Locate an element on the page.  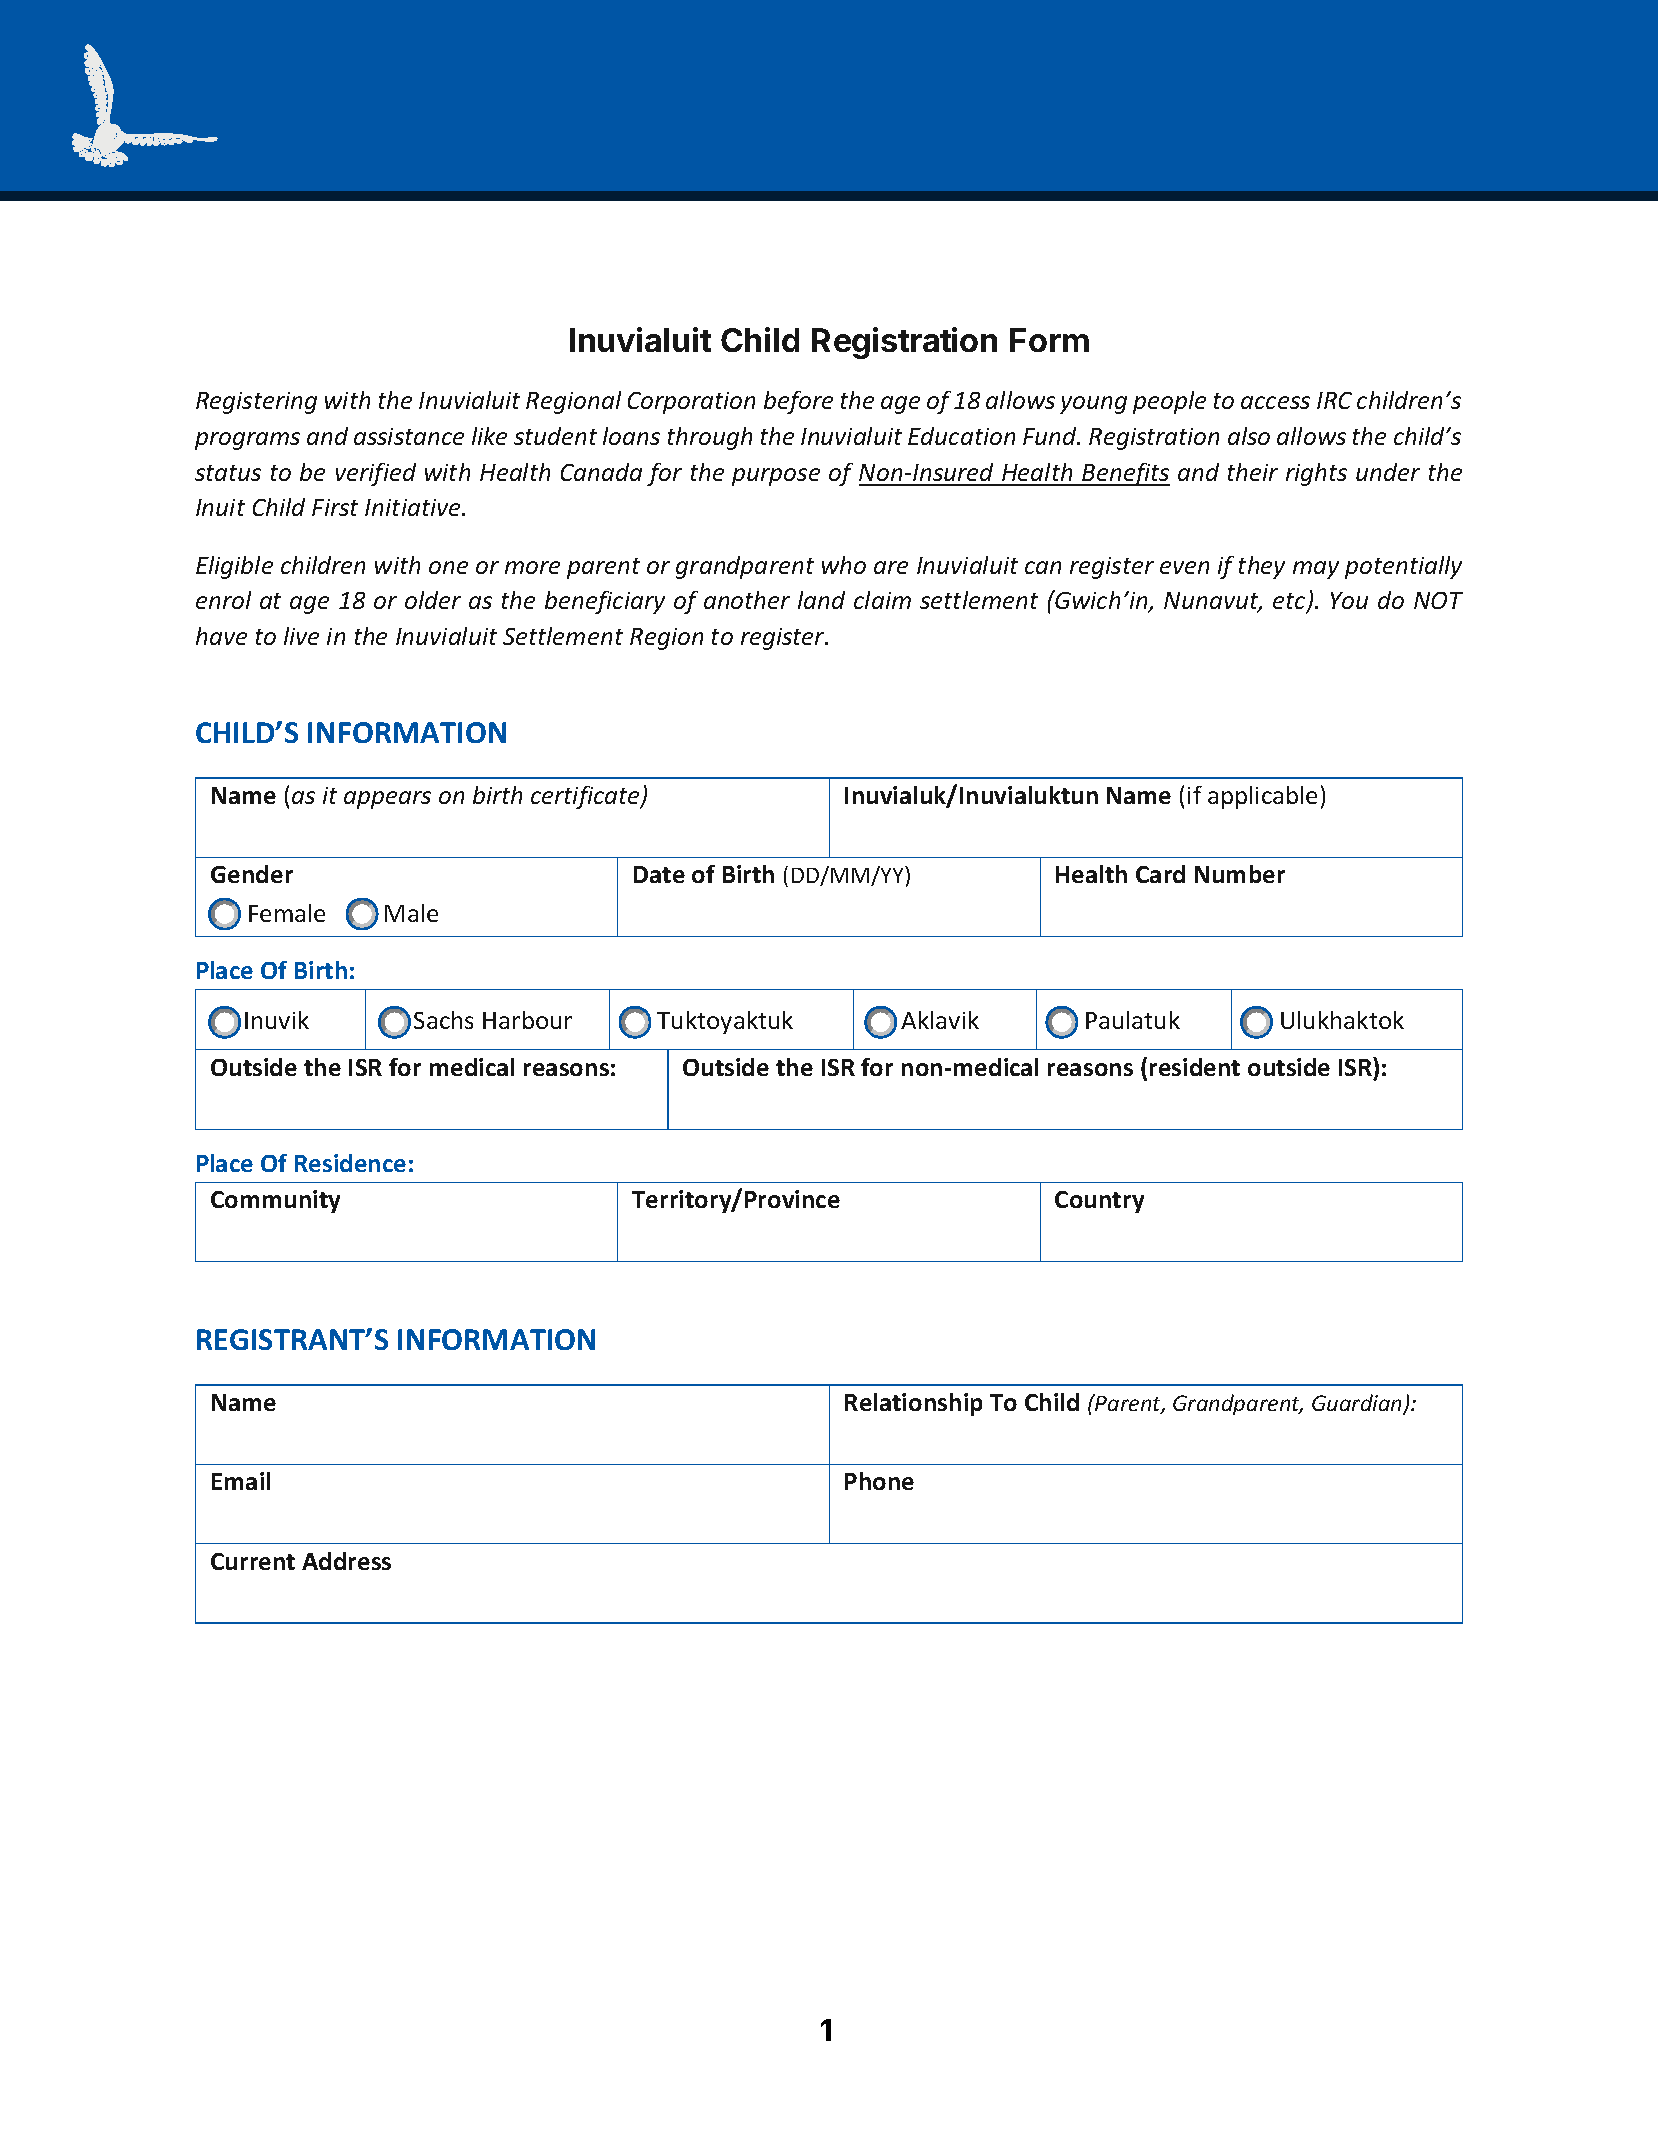
Residence is located at coordinates (350, 1163).
